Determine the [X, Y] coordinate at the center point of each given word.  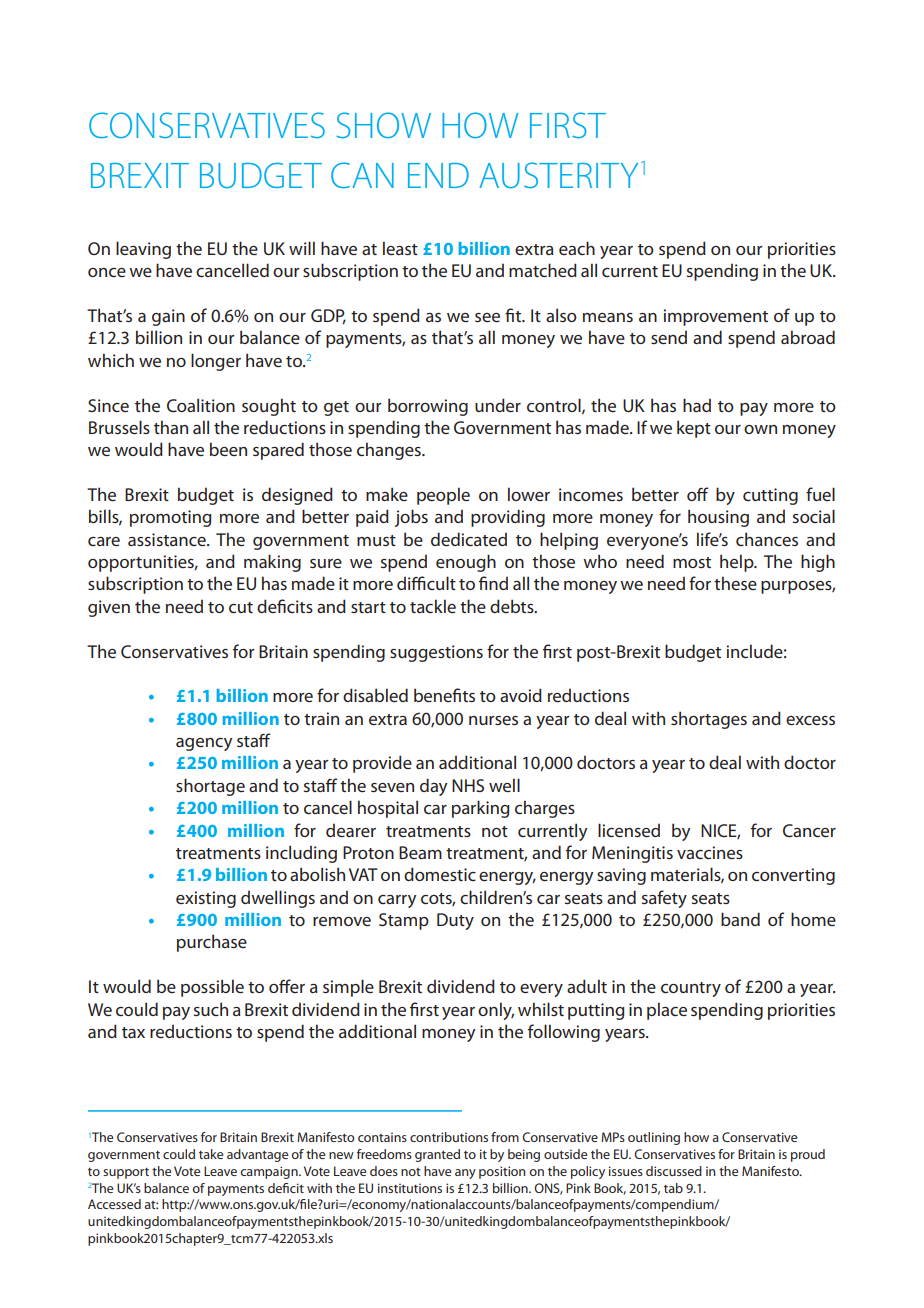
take [211, 1154]
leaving [143, 250]
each [577, 248]
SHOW [384, 125]
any [465, 1174]
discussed [674, 1171]
